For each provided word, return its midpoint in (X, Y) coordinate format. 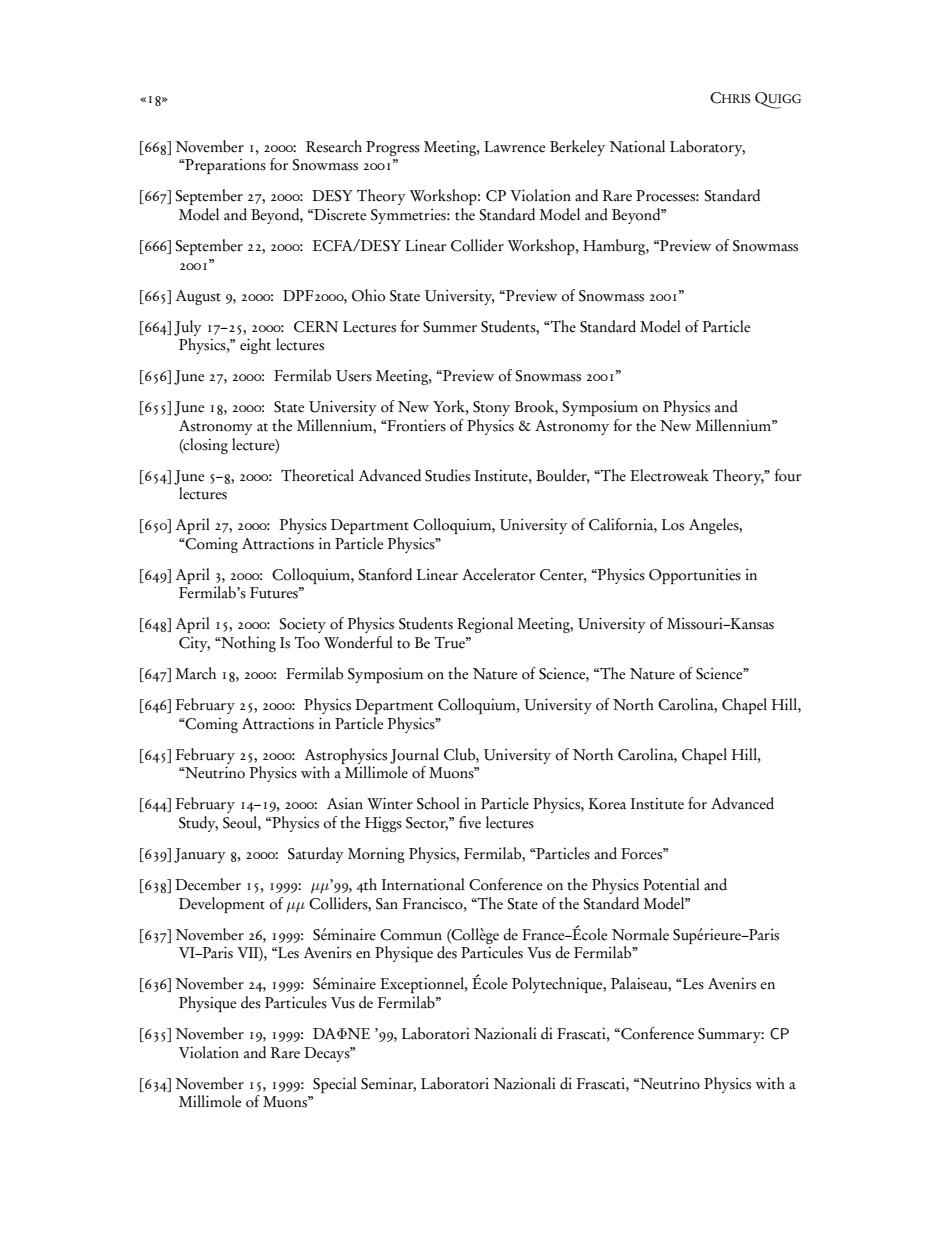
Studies (447, 475)
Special (335, 1085)
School (438, 803)
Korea (607, 804)
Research (334, 146)
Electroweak (669, 475)
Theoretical (317, 475)
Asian (345, 803)
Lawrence (514, 147)
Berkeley (577, 148)
